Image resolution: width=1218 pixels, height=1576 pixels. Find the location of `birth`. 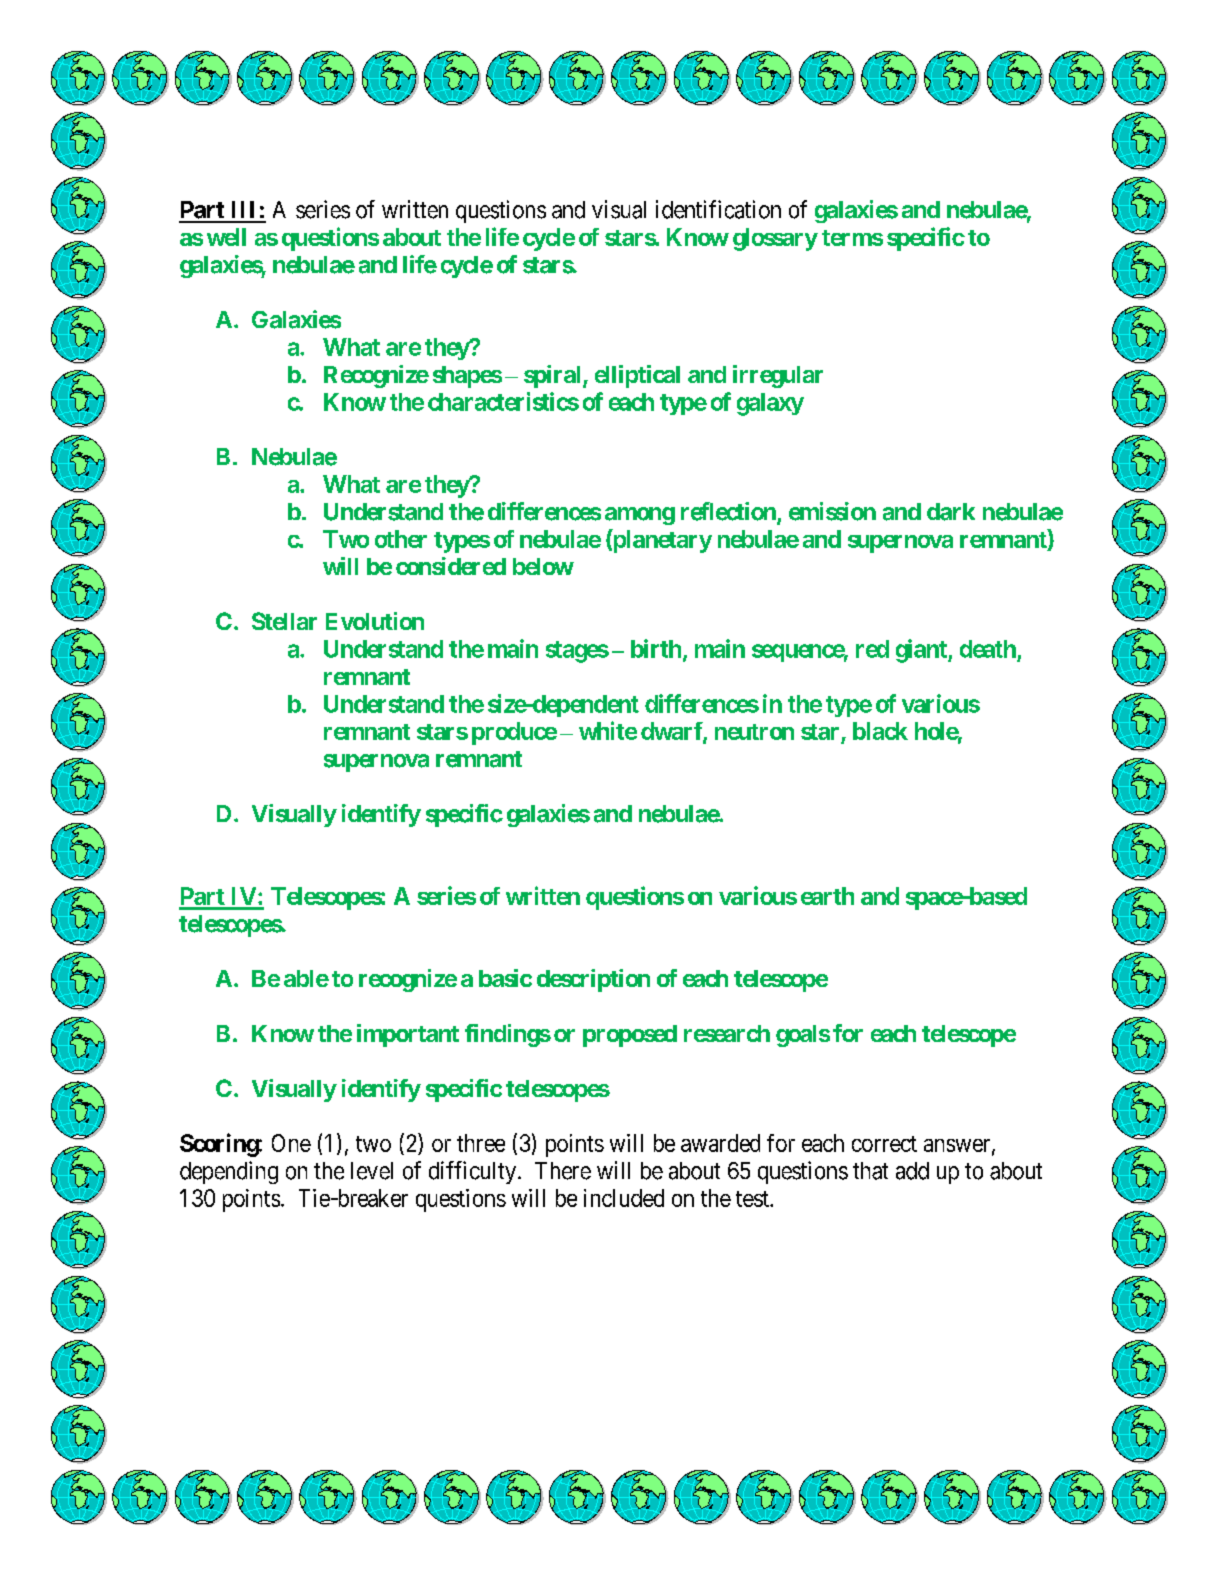

birth is located at coordinates (656, 648).
